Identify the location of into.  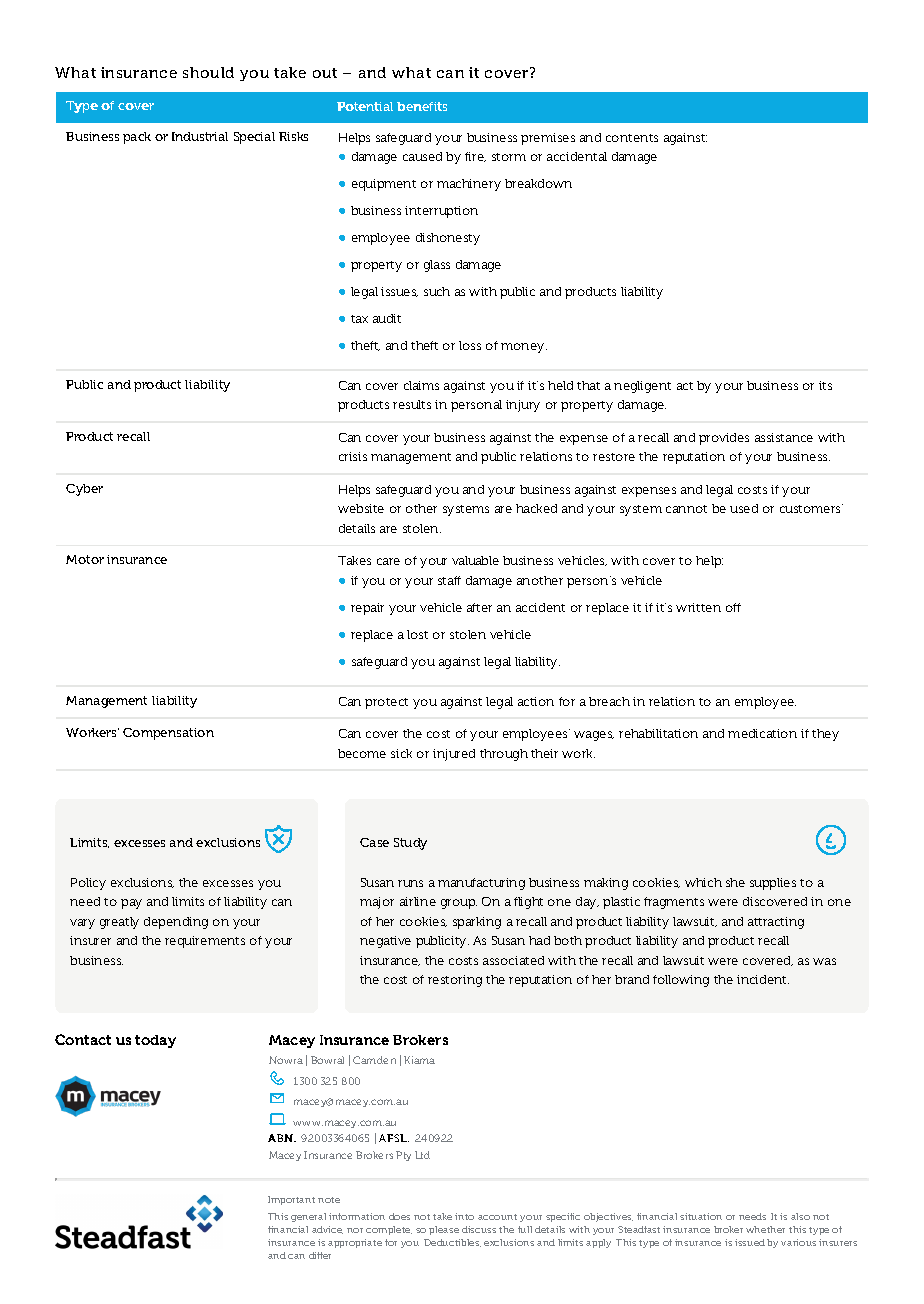
(464, 1216).
